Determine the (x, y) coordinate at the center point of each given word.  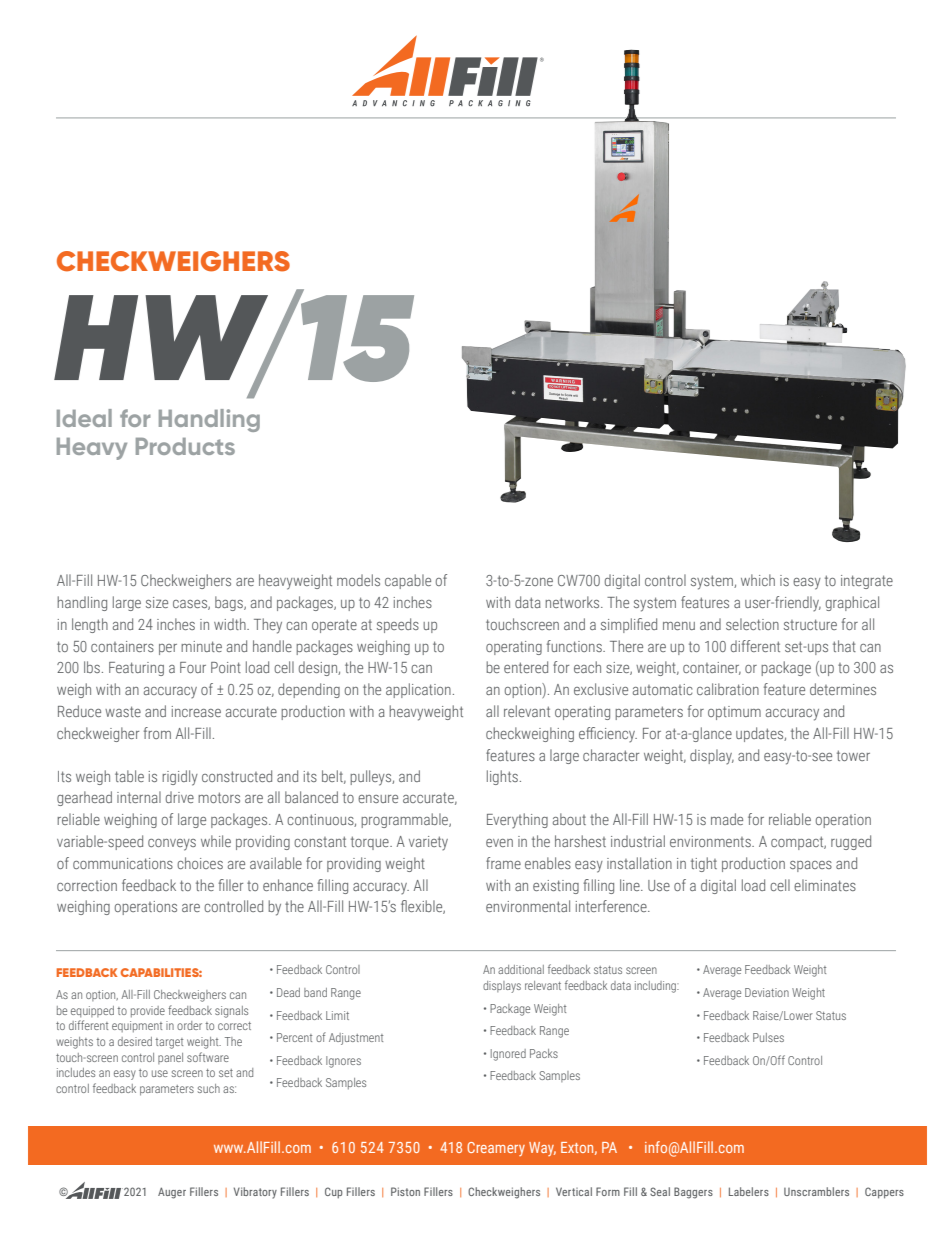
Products (185, 446)
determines (843, 689)
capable (408, 581)
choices (200, 863)
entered (526, 667)
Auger (172, 1193)
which (758, 580)
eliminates (825, 885)
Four (193, 667)
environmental (528, 906)
